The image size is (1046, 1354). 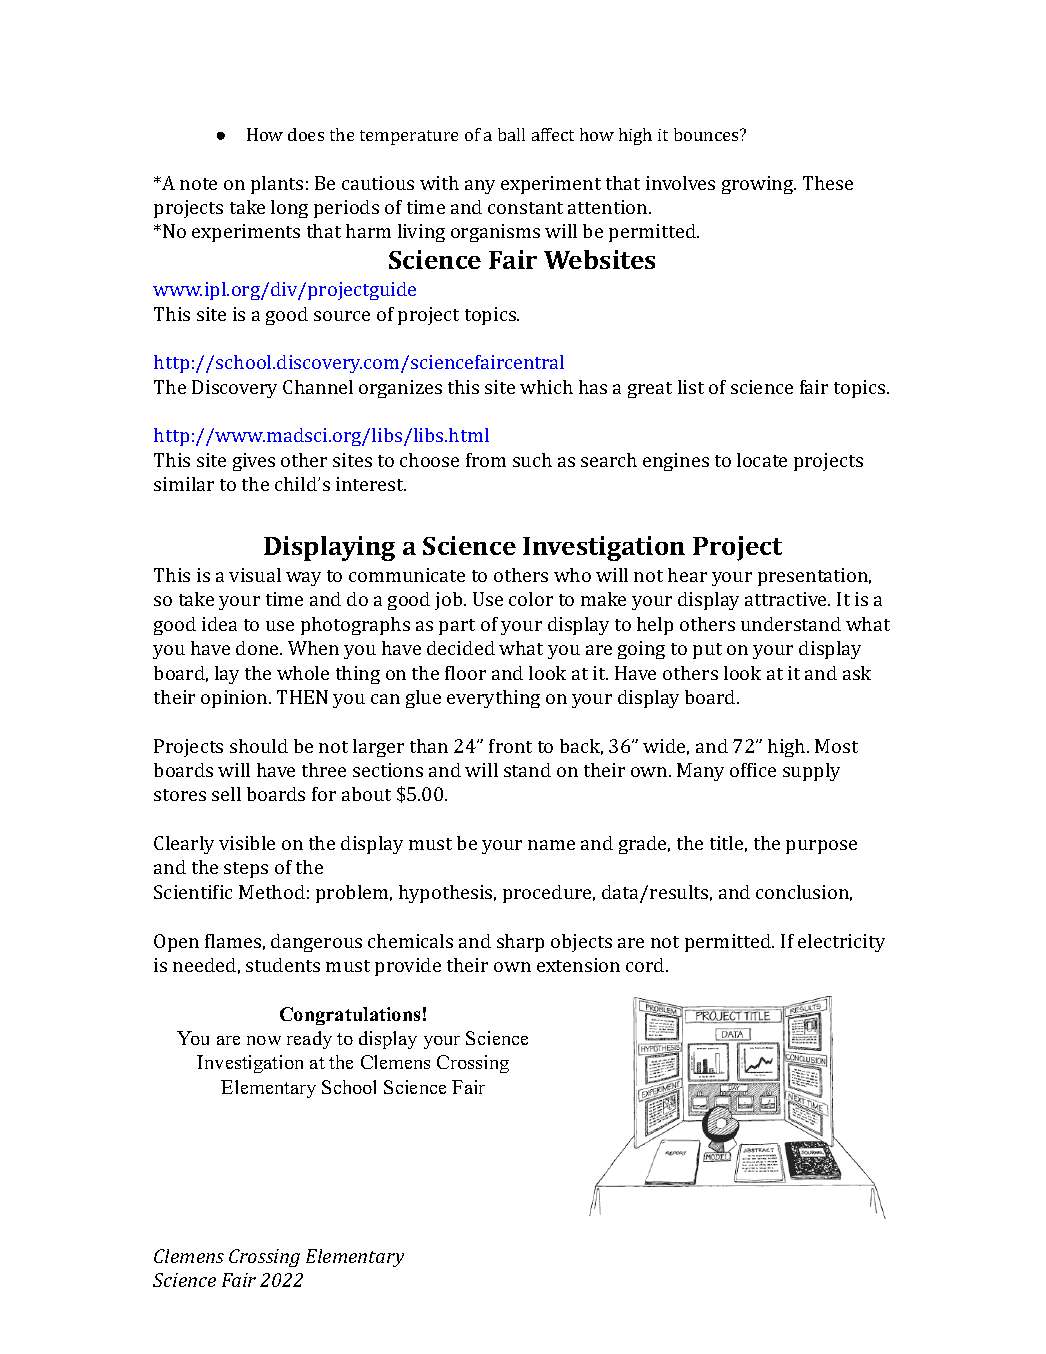 I want to click on extension, so click(x=578, y=965).
